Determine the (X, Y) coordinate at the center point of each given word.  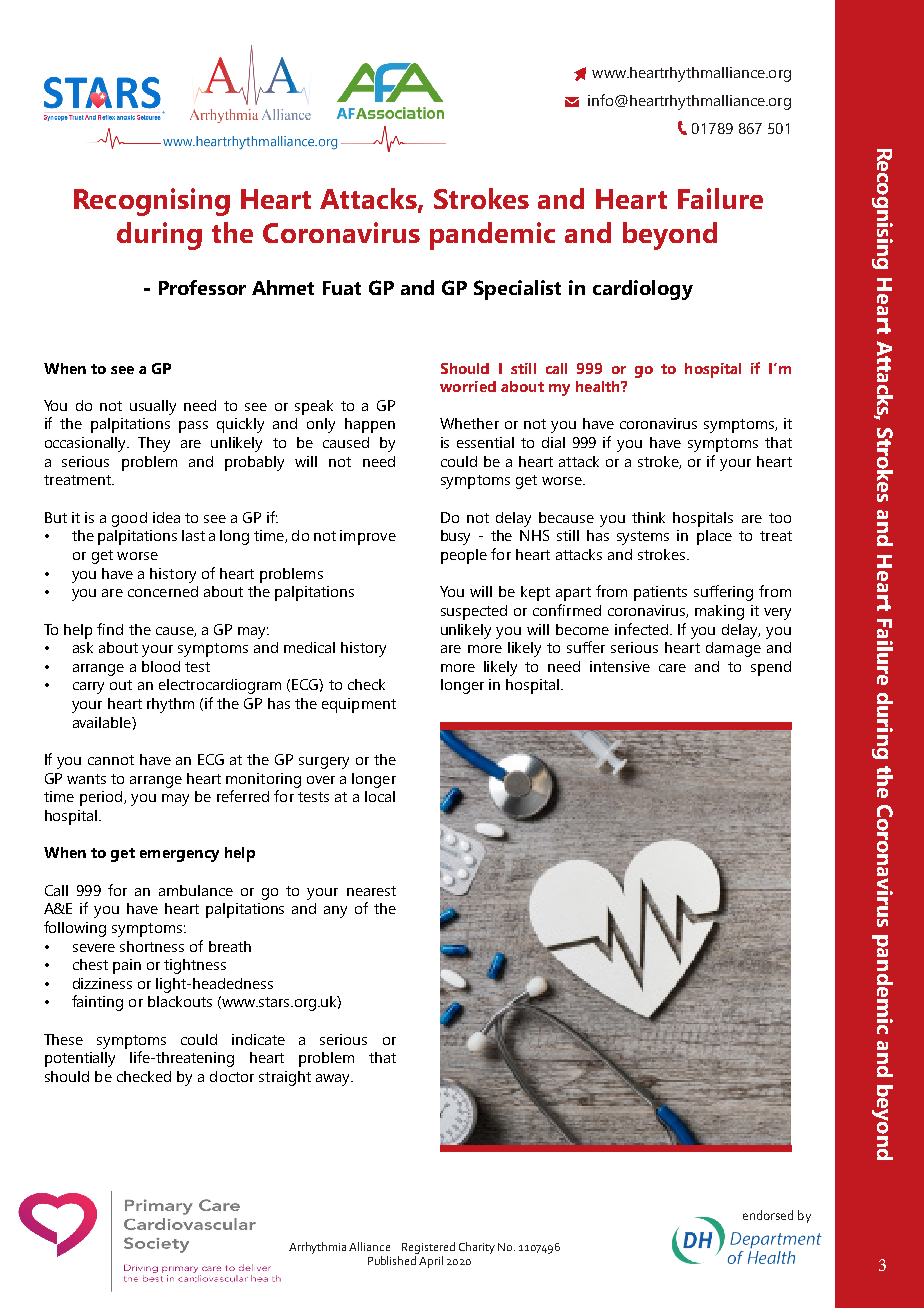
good (129, 519)
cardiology (643, 290)
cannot (111, 760)
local (380, 796)
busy (455, 537)
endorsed (768, 1215)
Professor (202, 287)
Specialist (517, 290)
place (714, 537)
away (334, 1080)
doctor (232, 1076)
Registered (428, 1248)
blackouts (180, 1001)
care (672, 668)
